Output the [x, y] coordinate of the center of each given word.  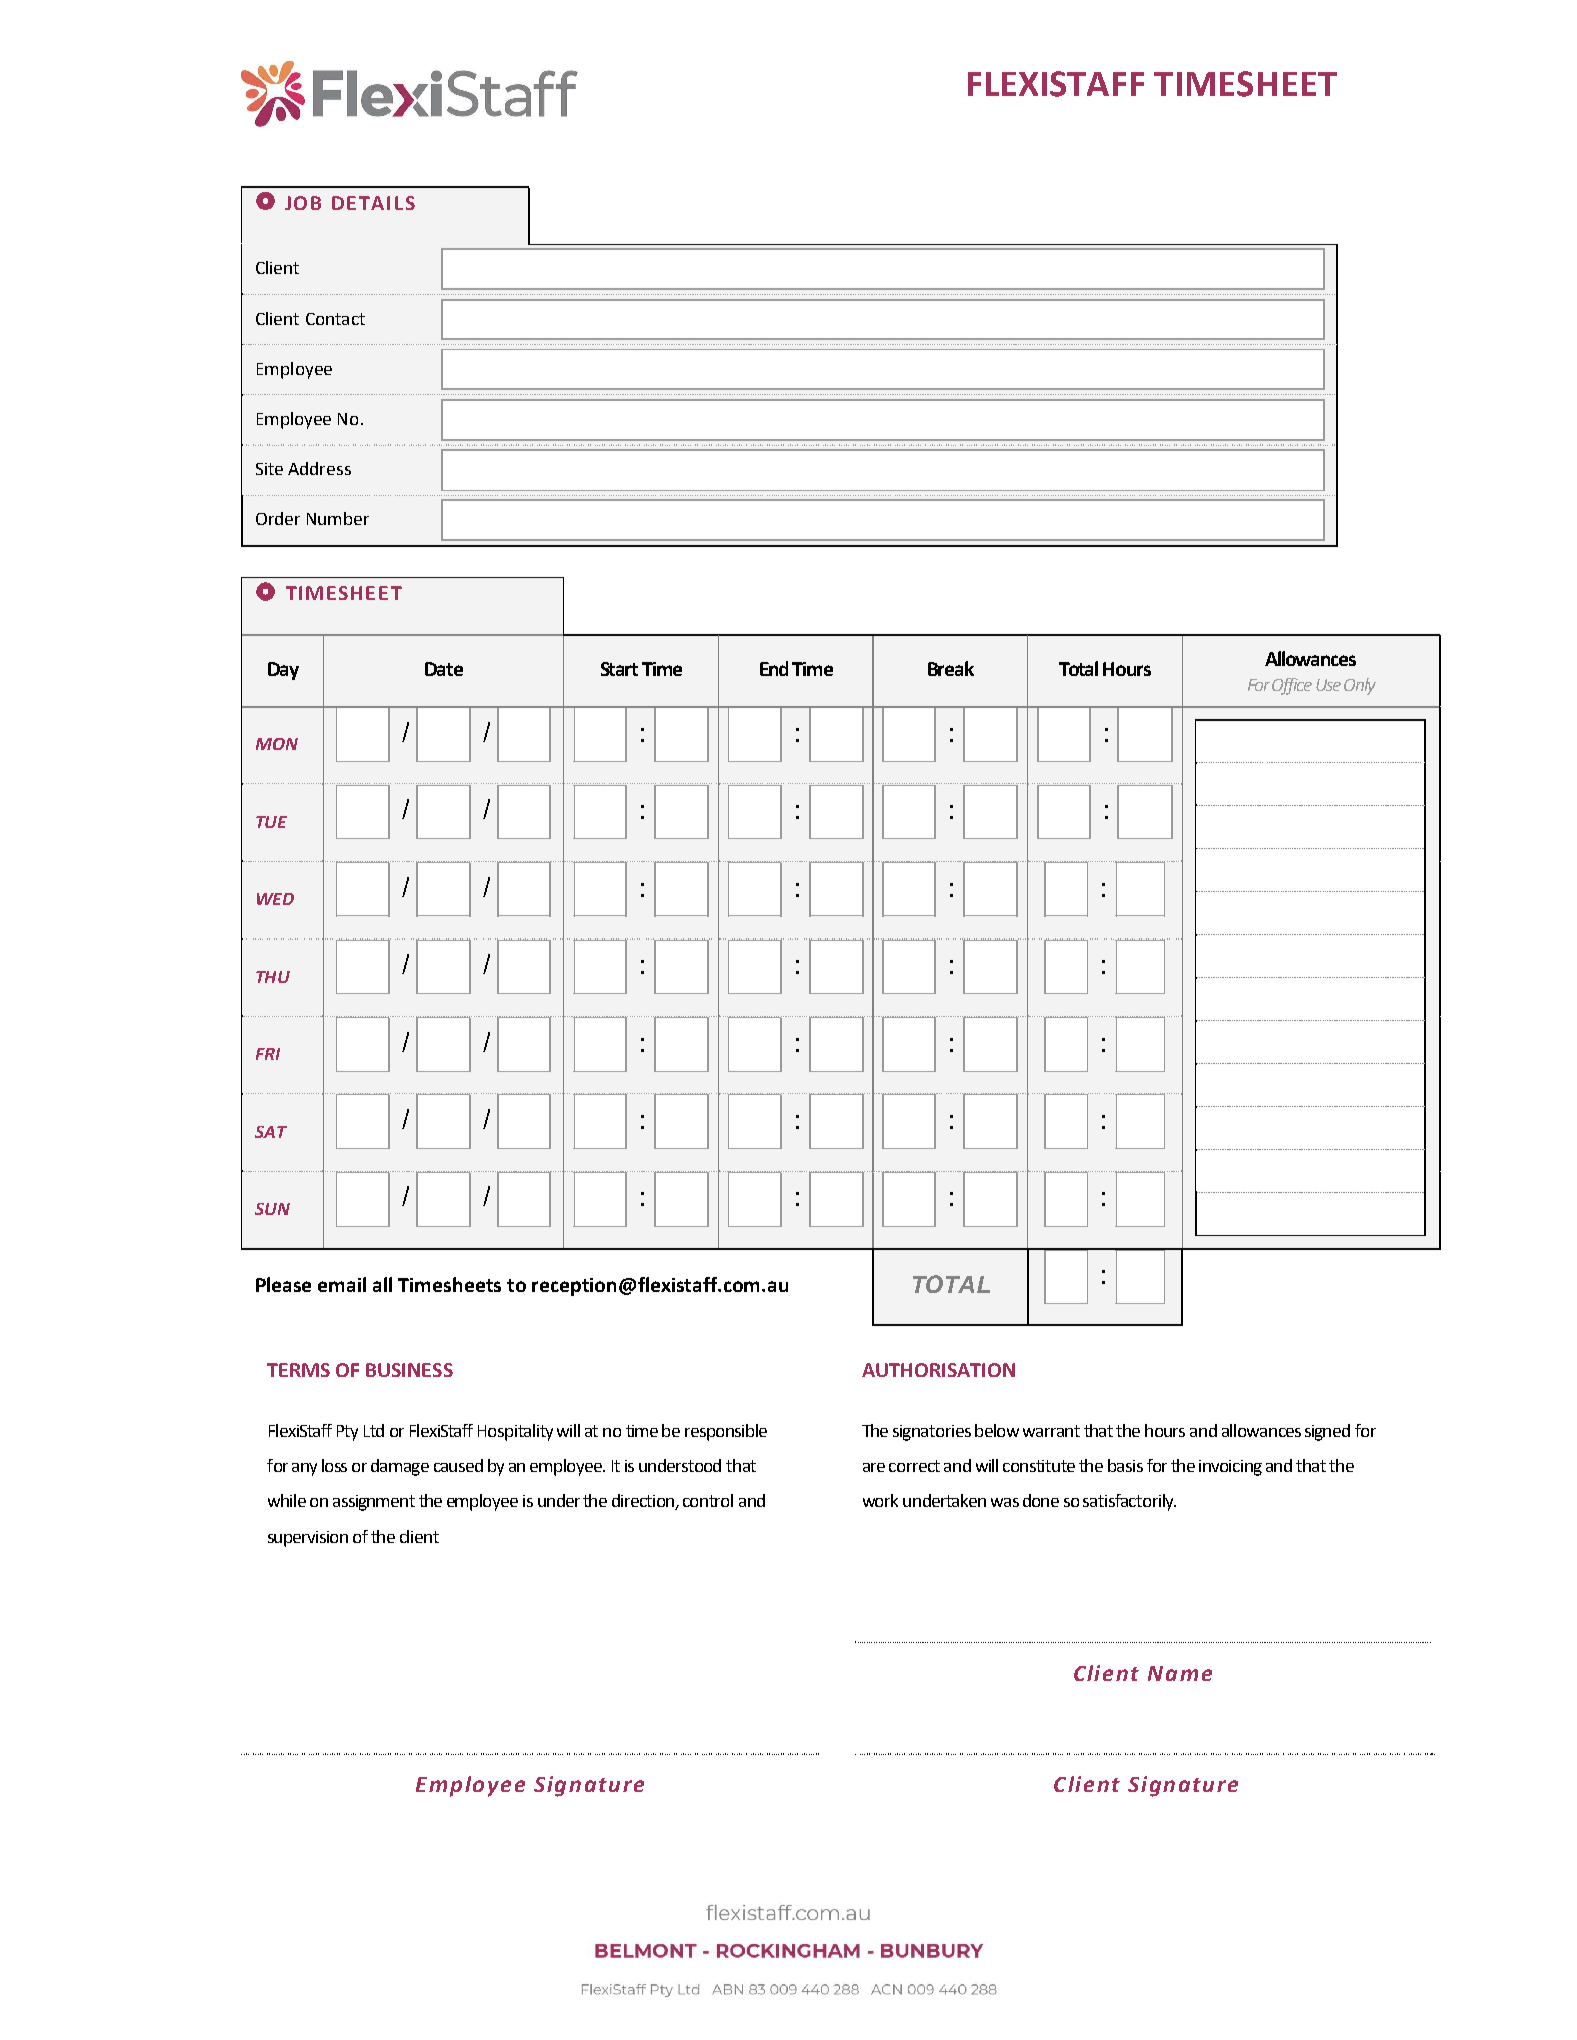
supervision [308, 1539]
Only [1360, 686]
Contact [335, 319]
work [880, 1500]
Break [951, 668]
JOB [303, 203]
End [774, 668]
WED [275, 899]
